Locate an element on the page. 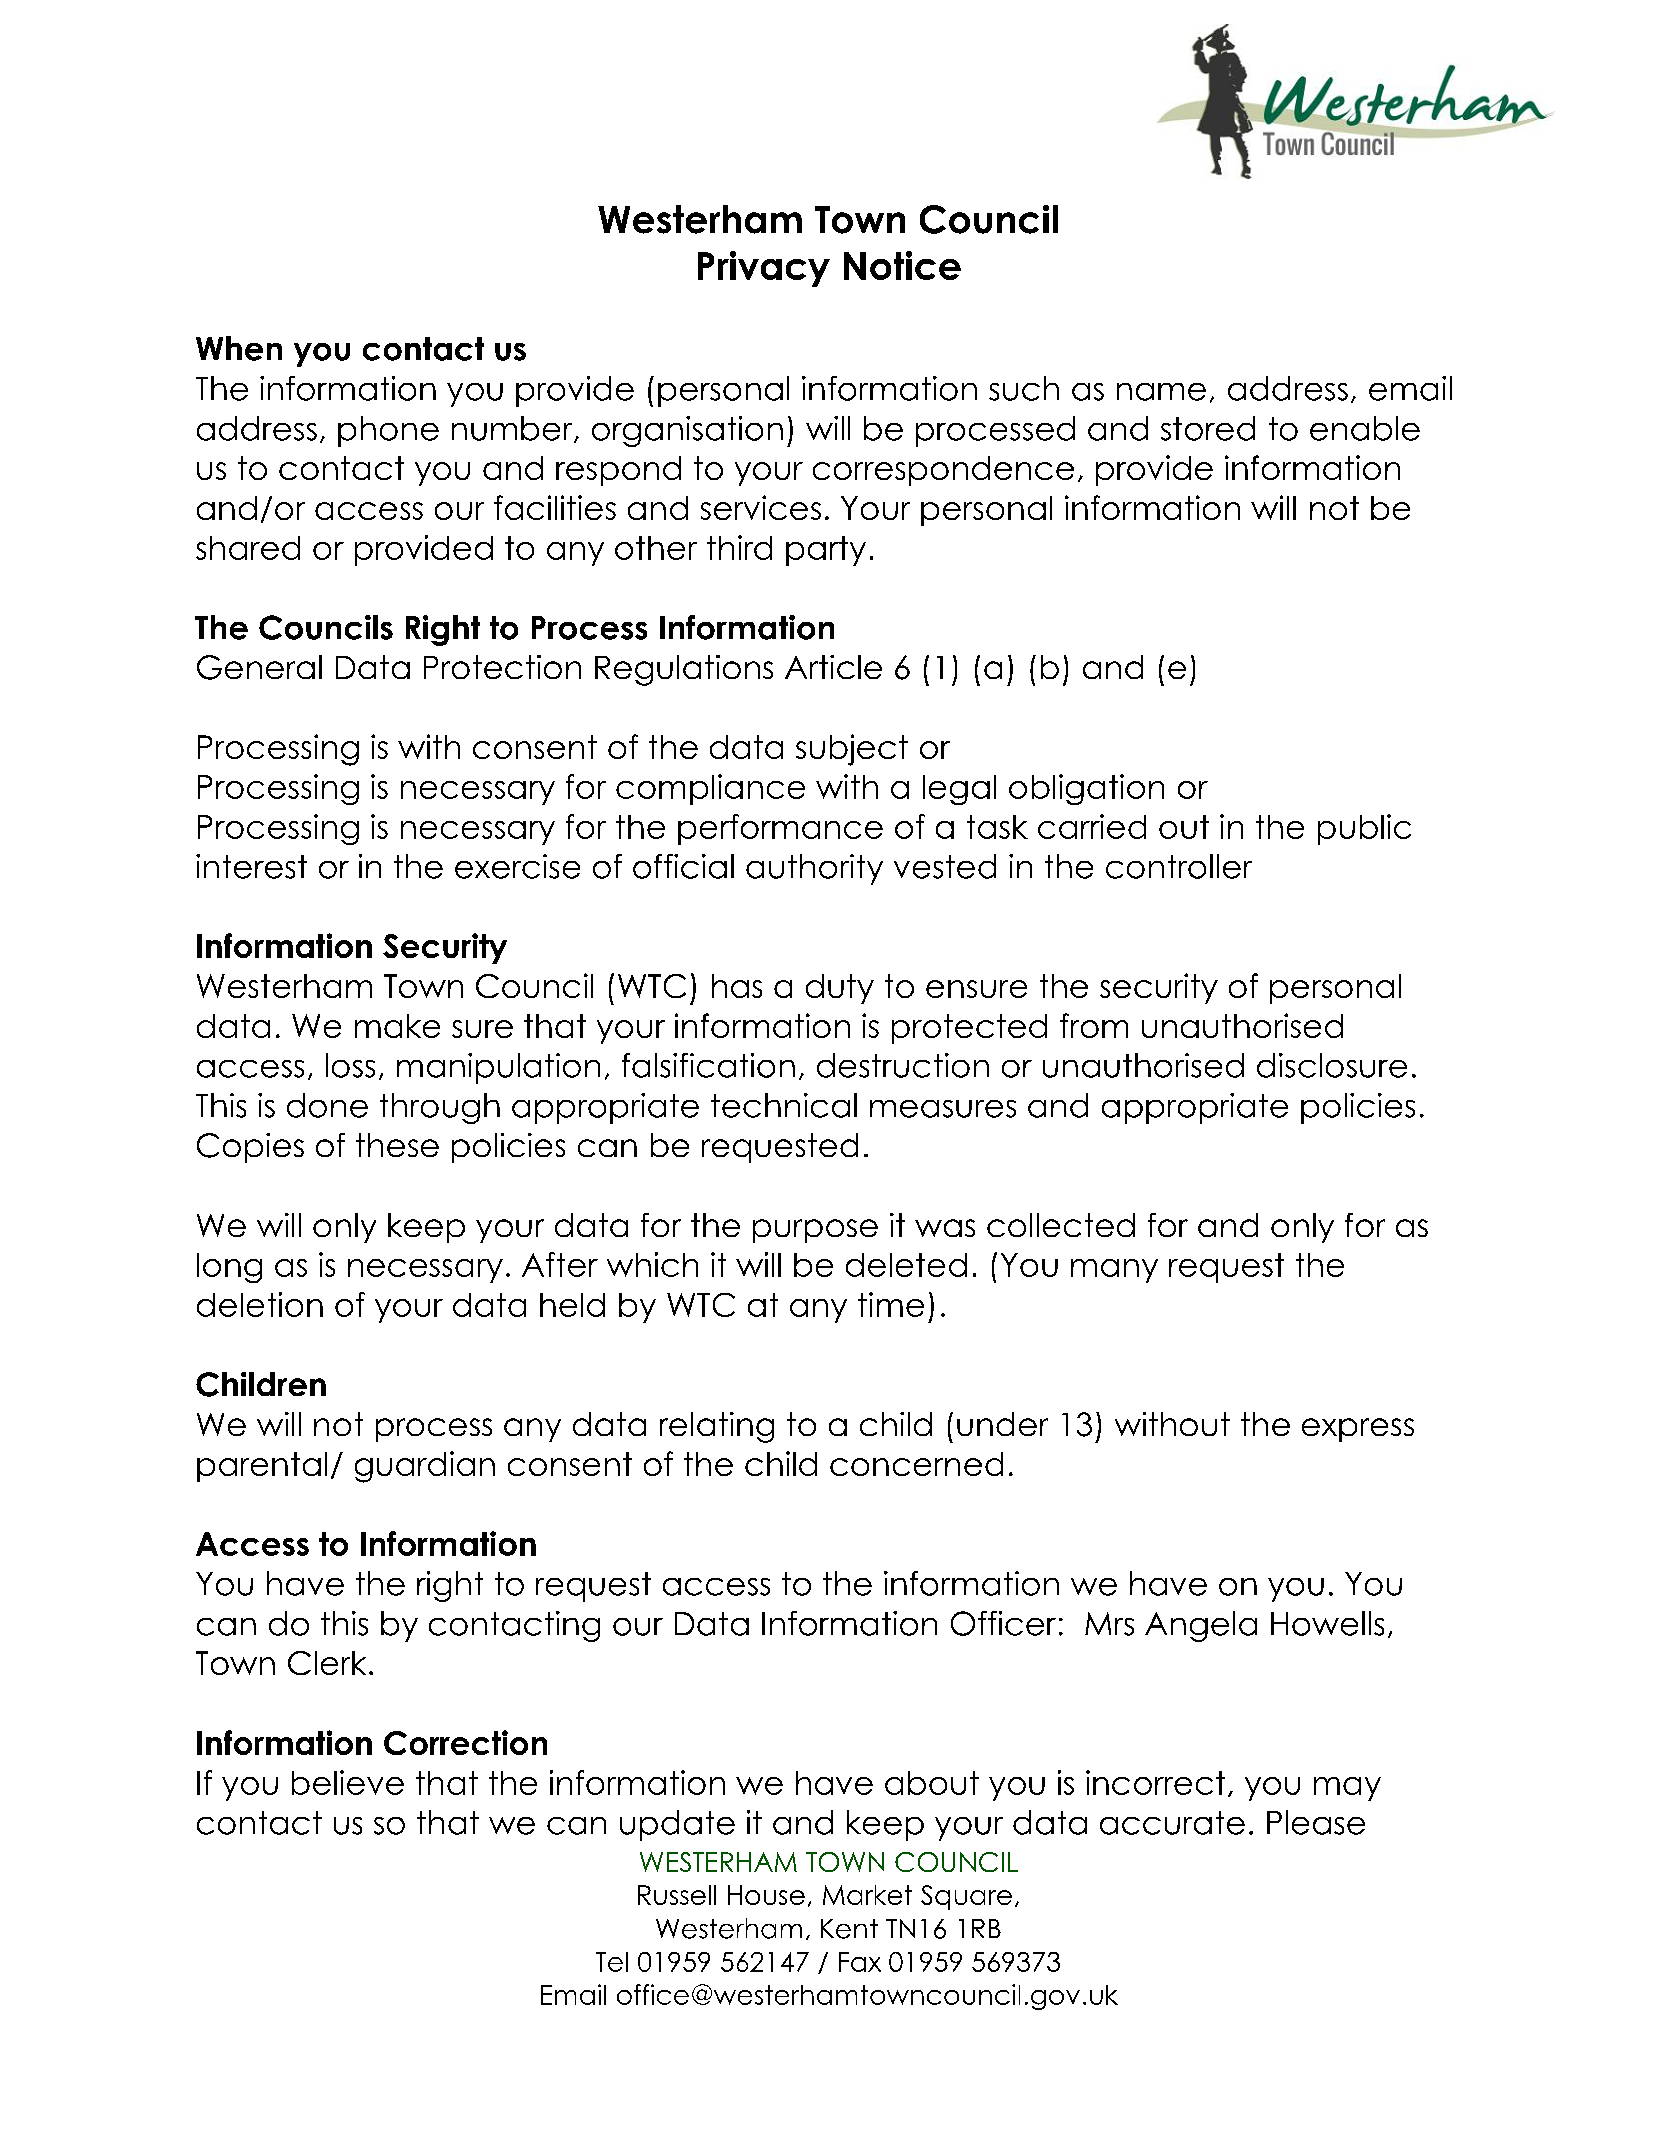 The width and height of the page is (1657, 2144). House is located at coordinates (766, 1895).
